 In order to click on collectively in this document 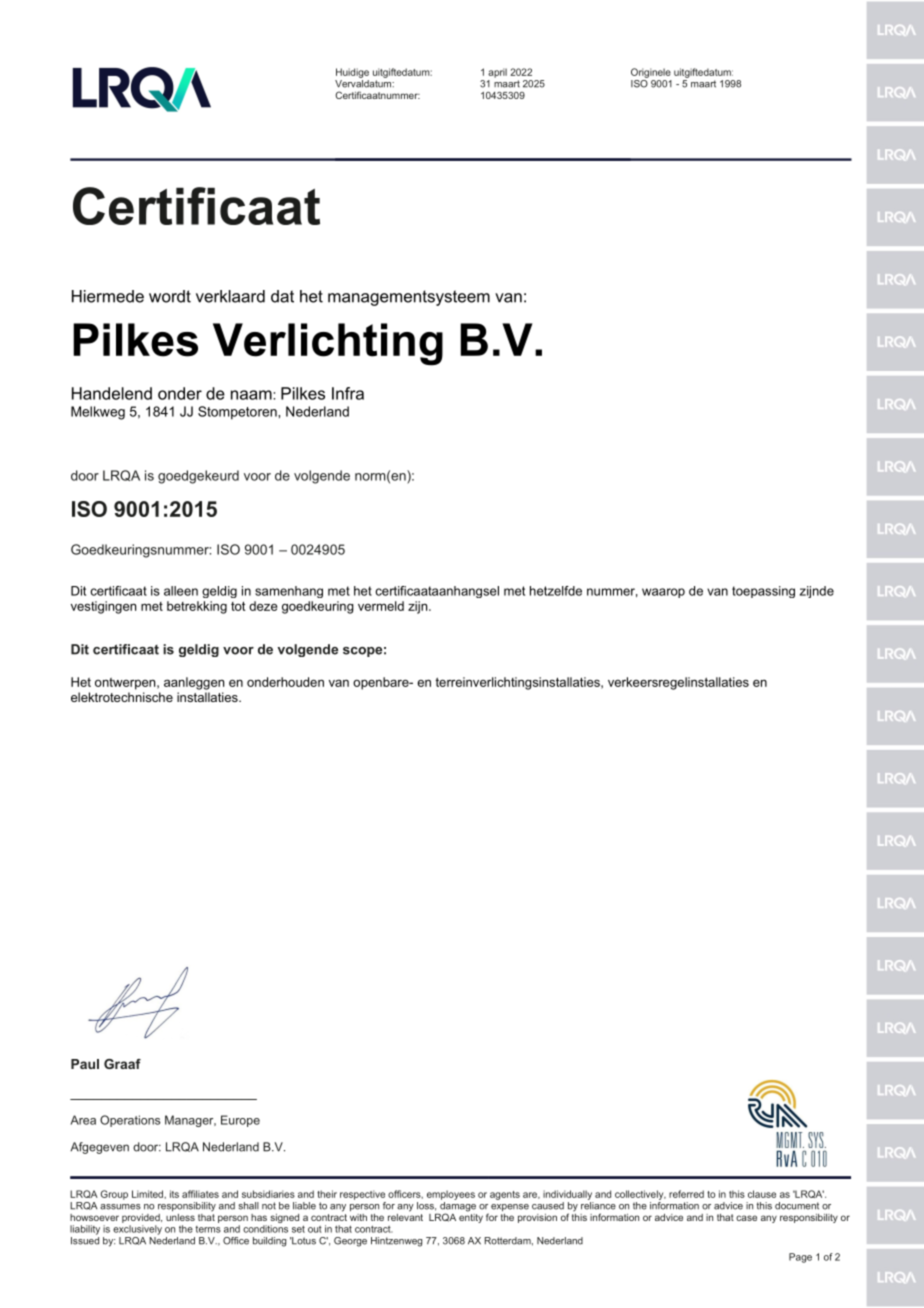, I will do `click(640, 1195)`.
